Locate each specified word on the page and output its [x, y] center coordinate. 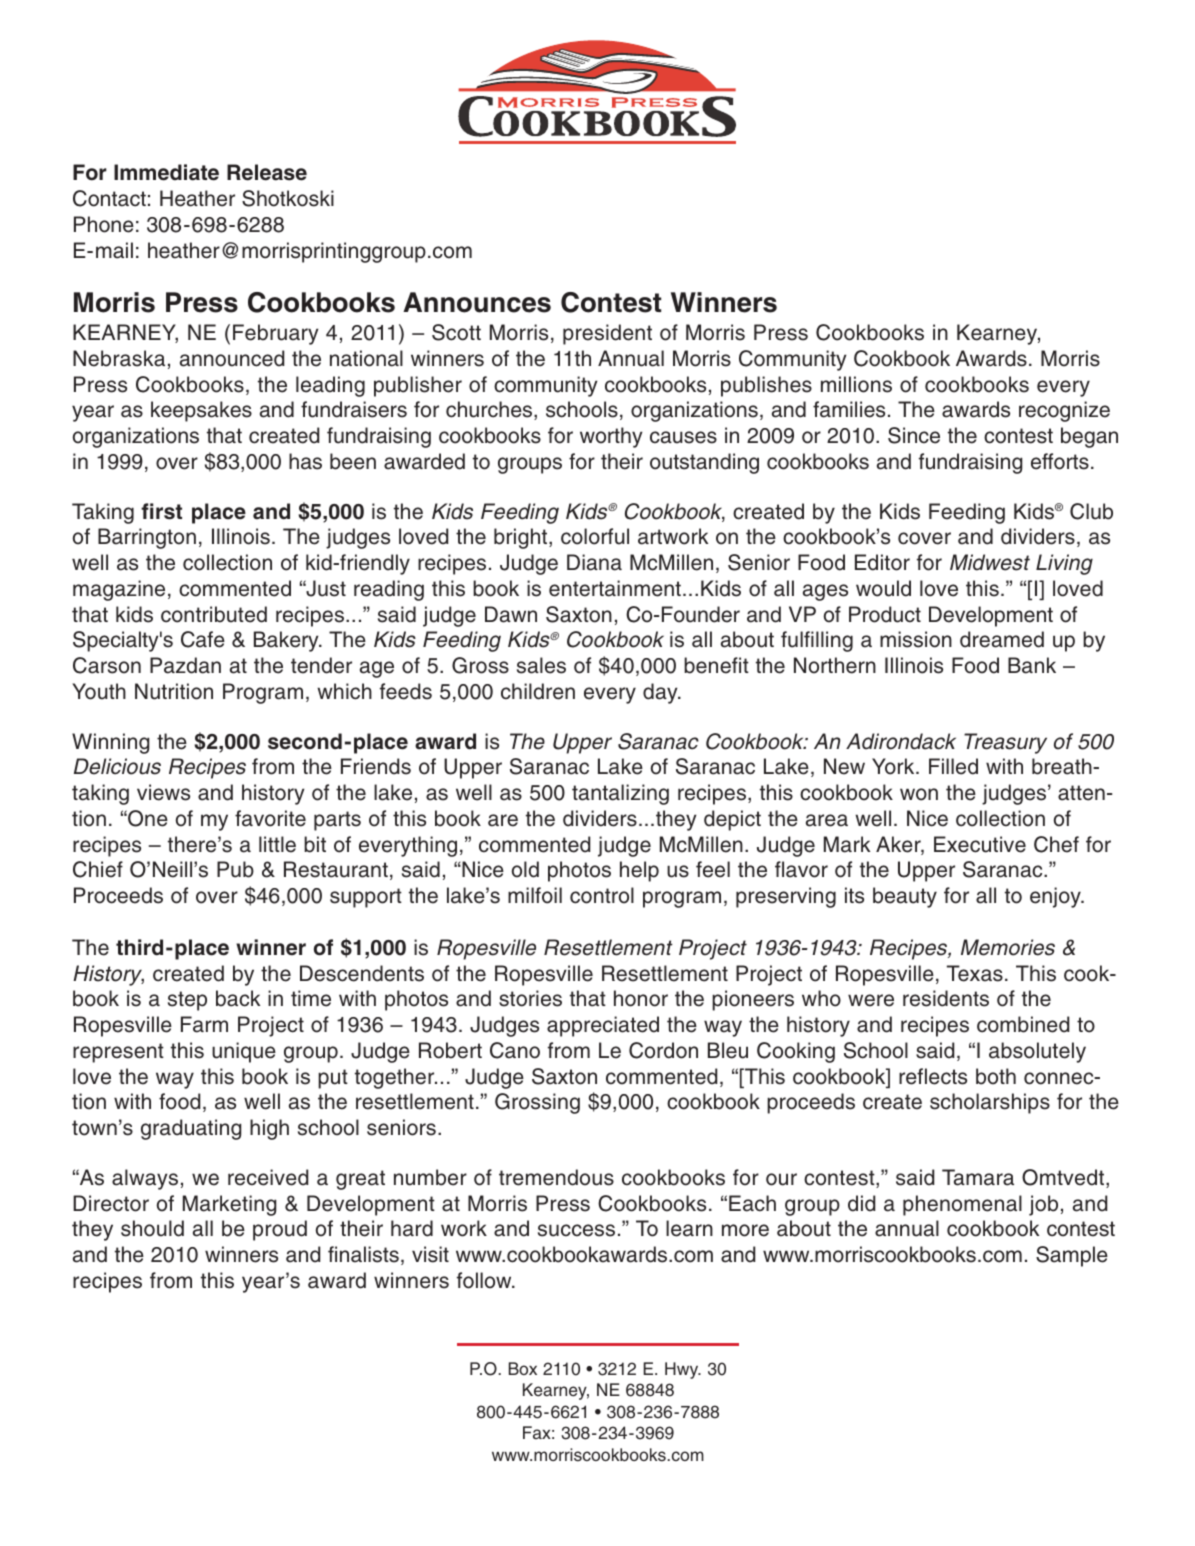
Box [523, 1368]
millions [856, 384]
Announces [477, 302]
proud [280, 1230]
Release [267, 172]
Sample [1072, 1256]
